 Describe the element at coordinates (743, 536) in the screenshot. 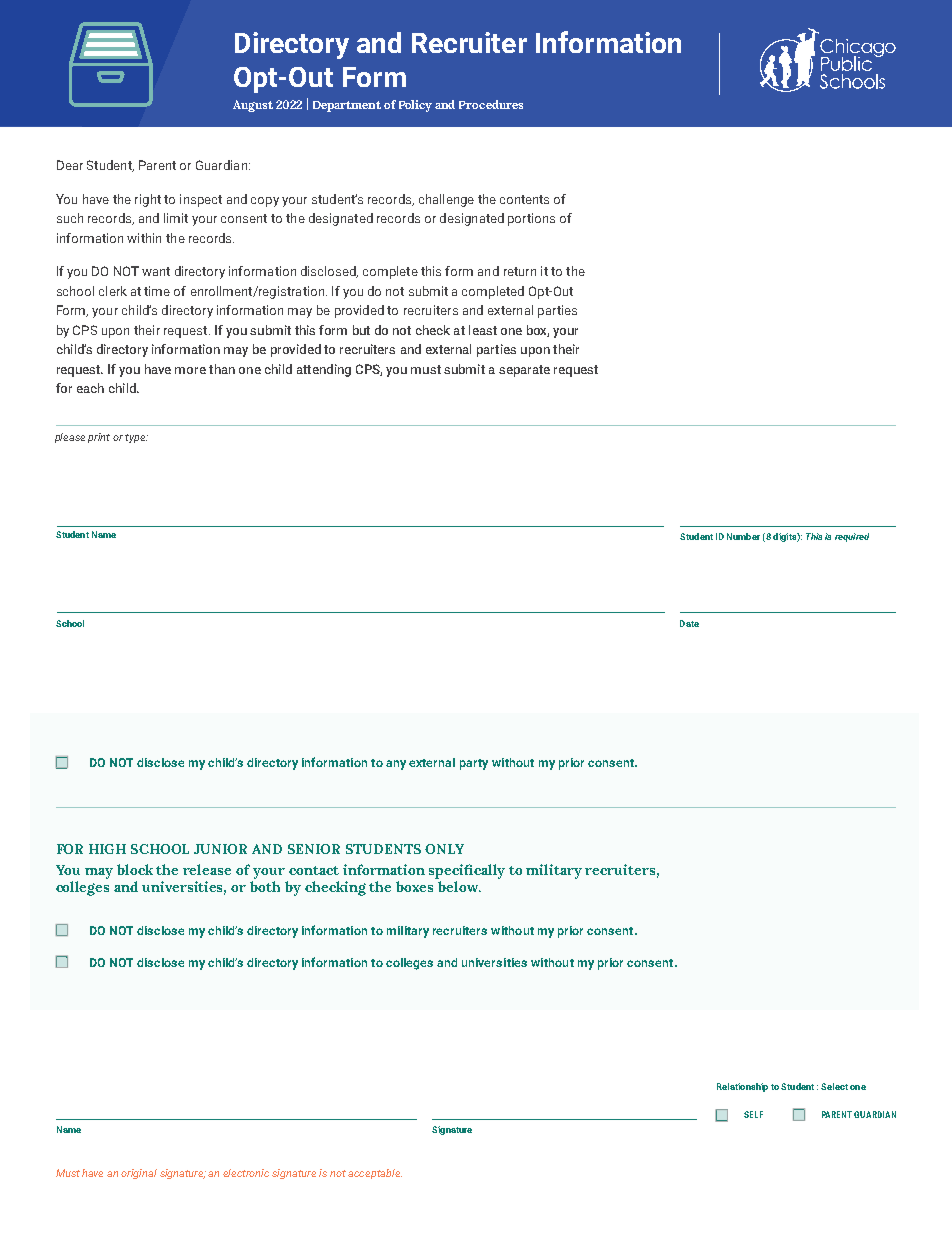

I see `Number` at that location.
